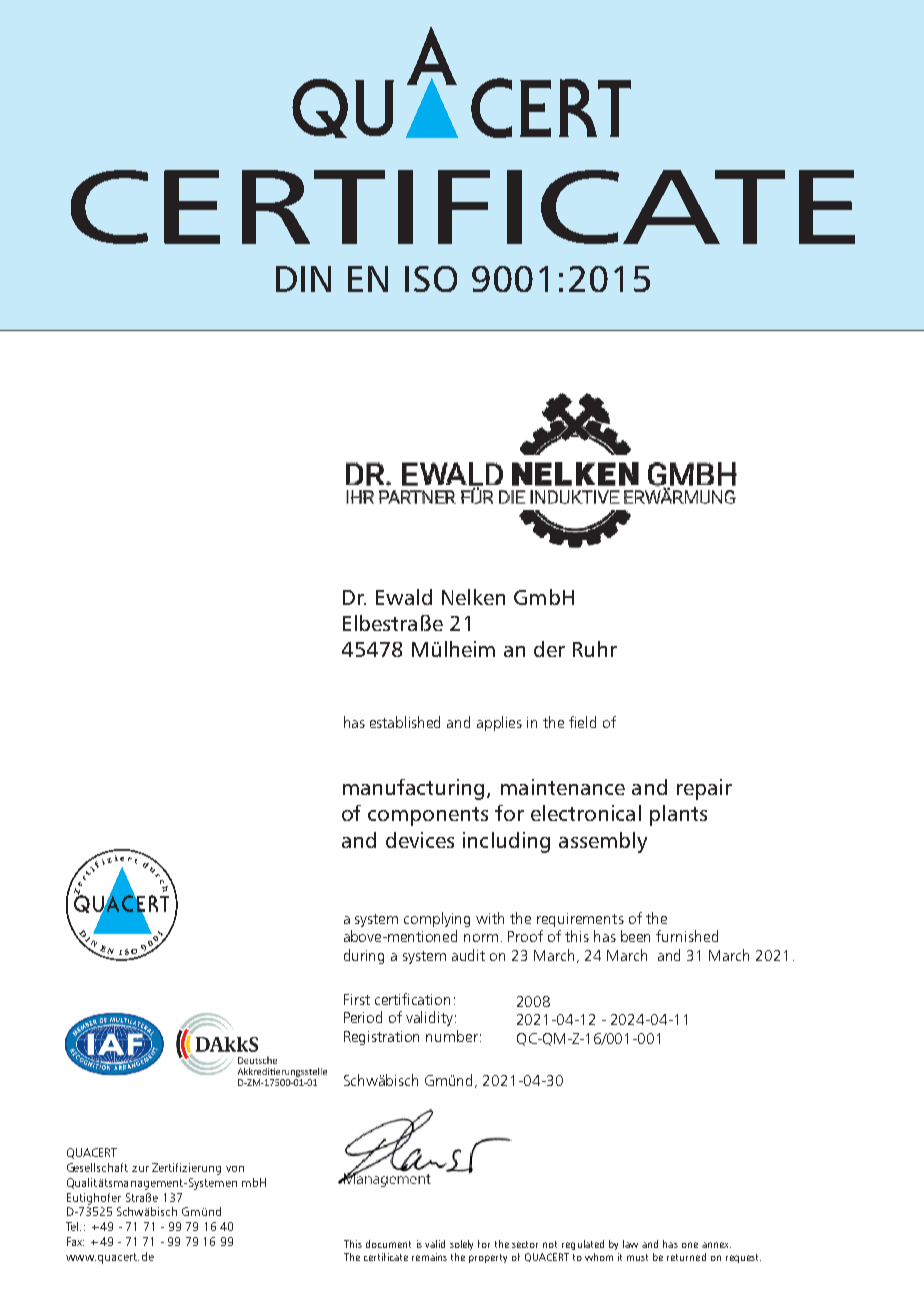  I want to click on audit, so click(468, 955).
